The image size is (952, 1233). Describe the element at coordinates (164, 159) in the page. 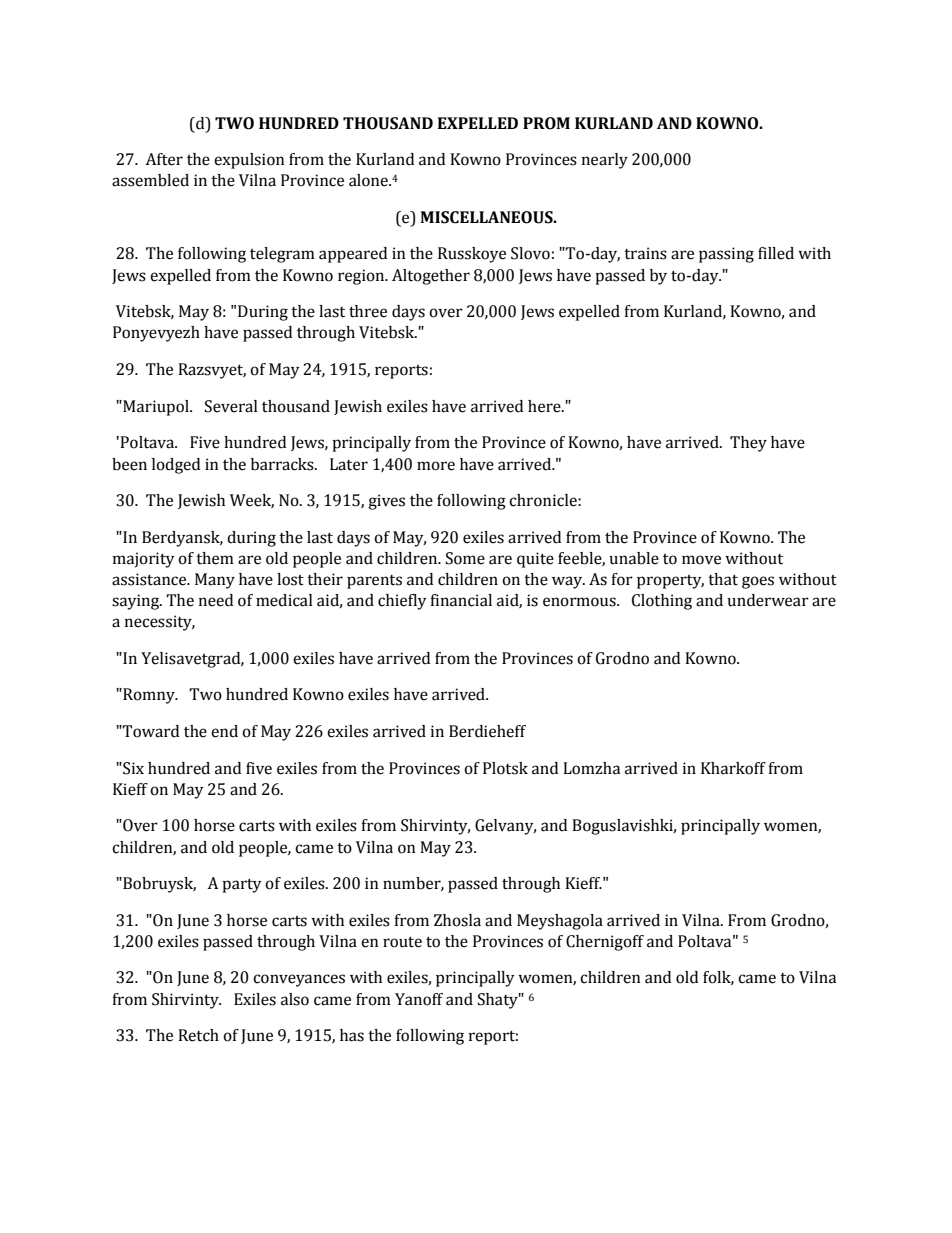

I see `After` at that location.
